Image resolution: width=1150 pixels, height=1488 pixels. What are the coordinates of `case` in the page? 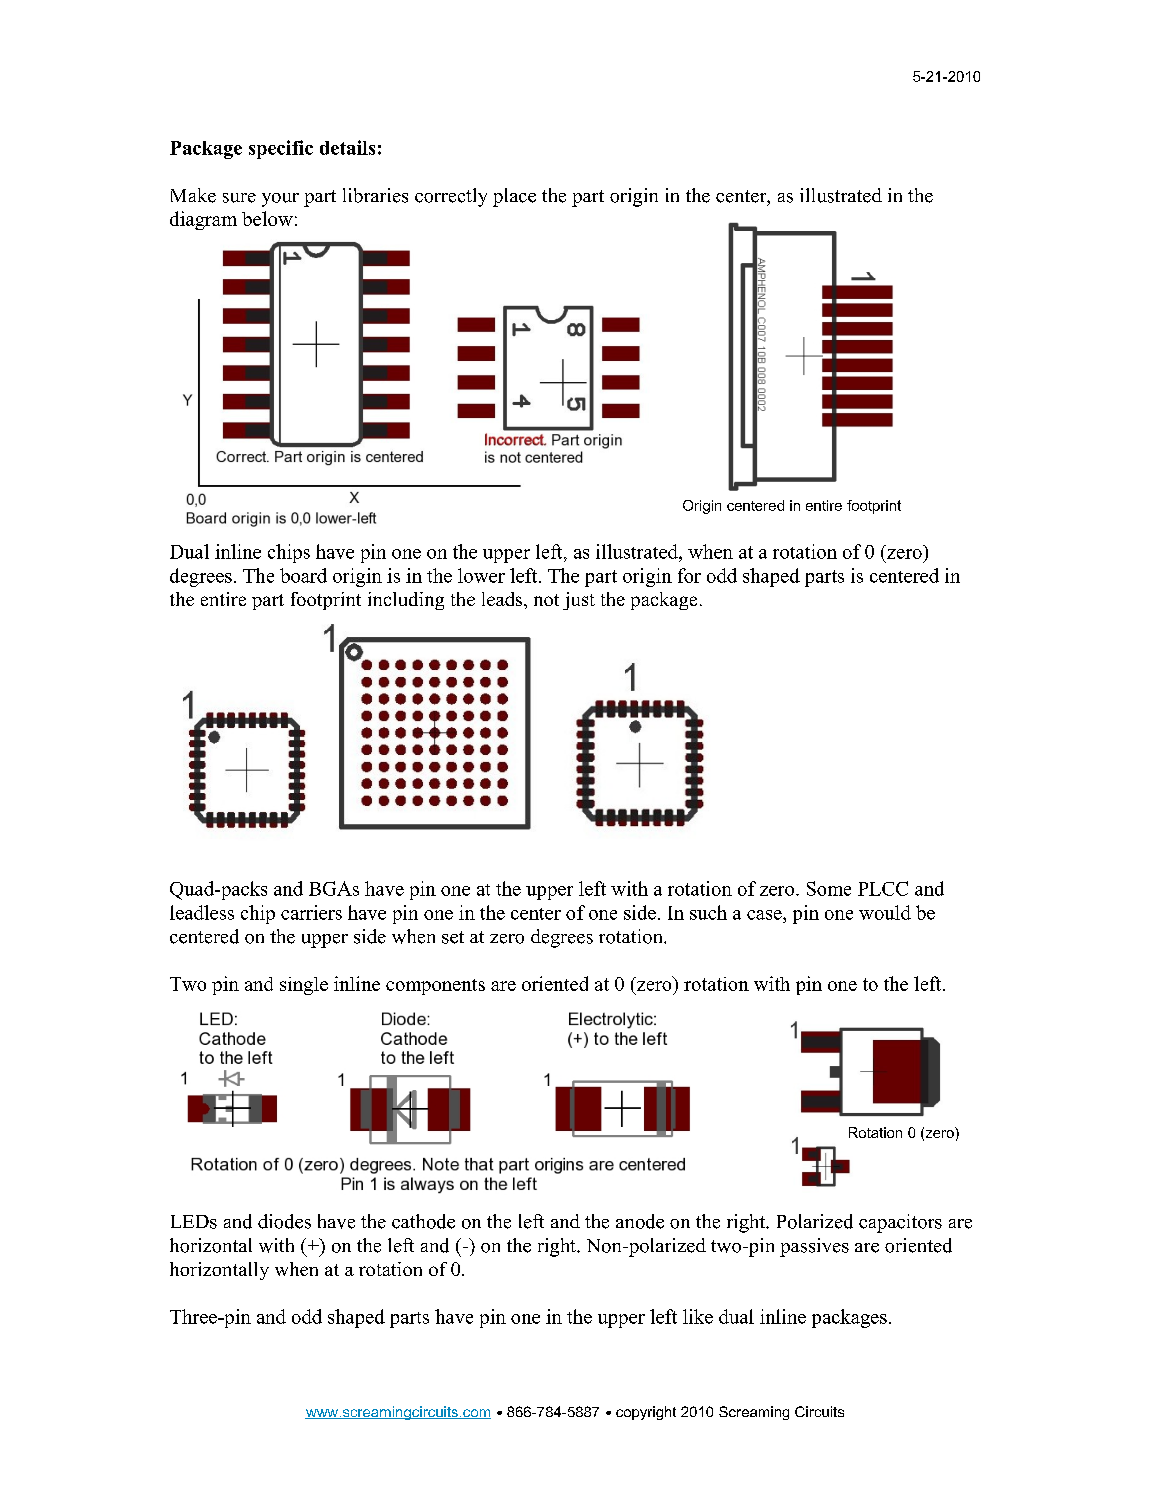 It's located at (765, 915).
